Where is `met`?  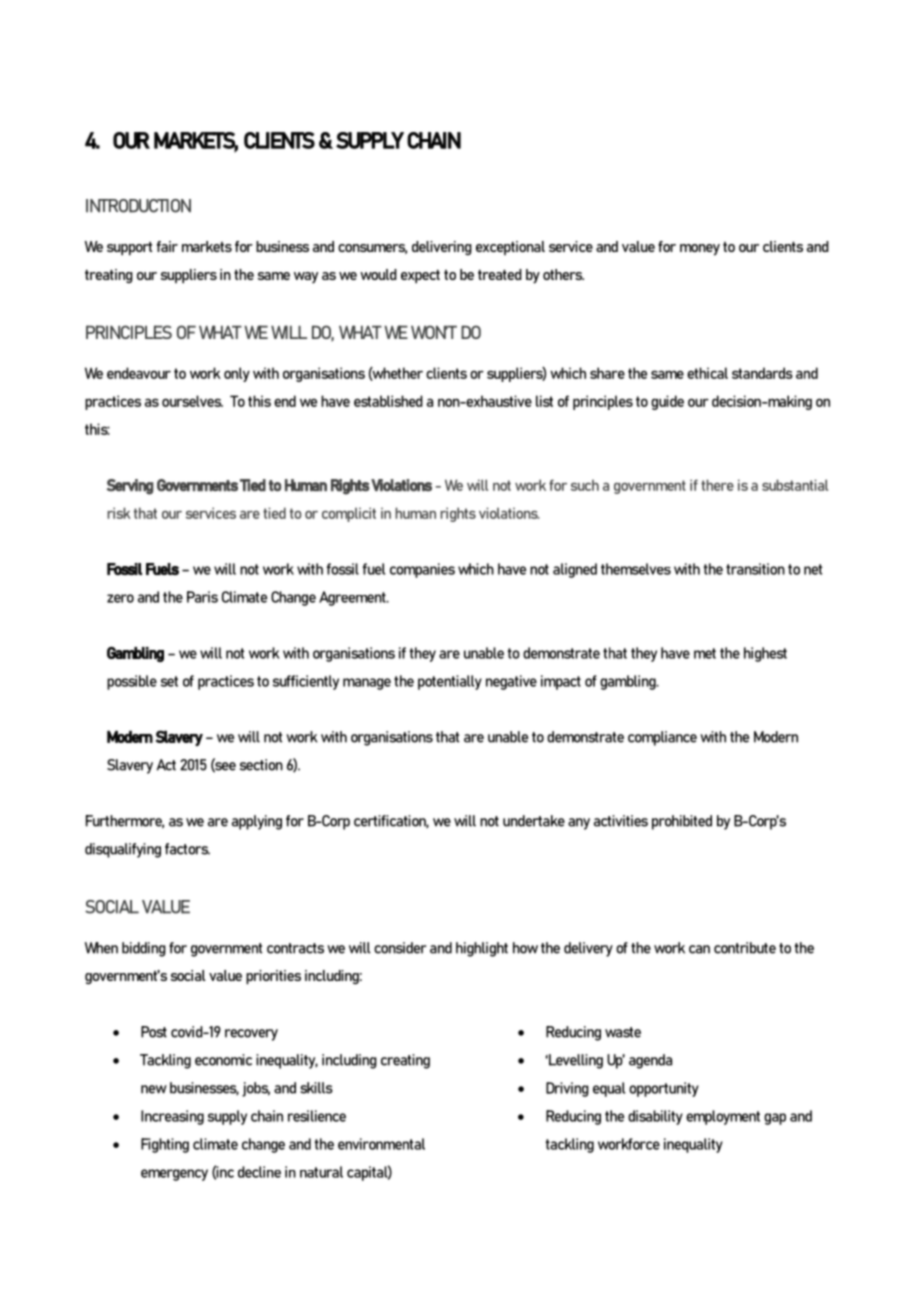 met is located at coordinates (705, 653).
